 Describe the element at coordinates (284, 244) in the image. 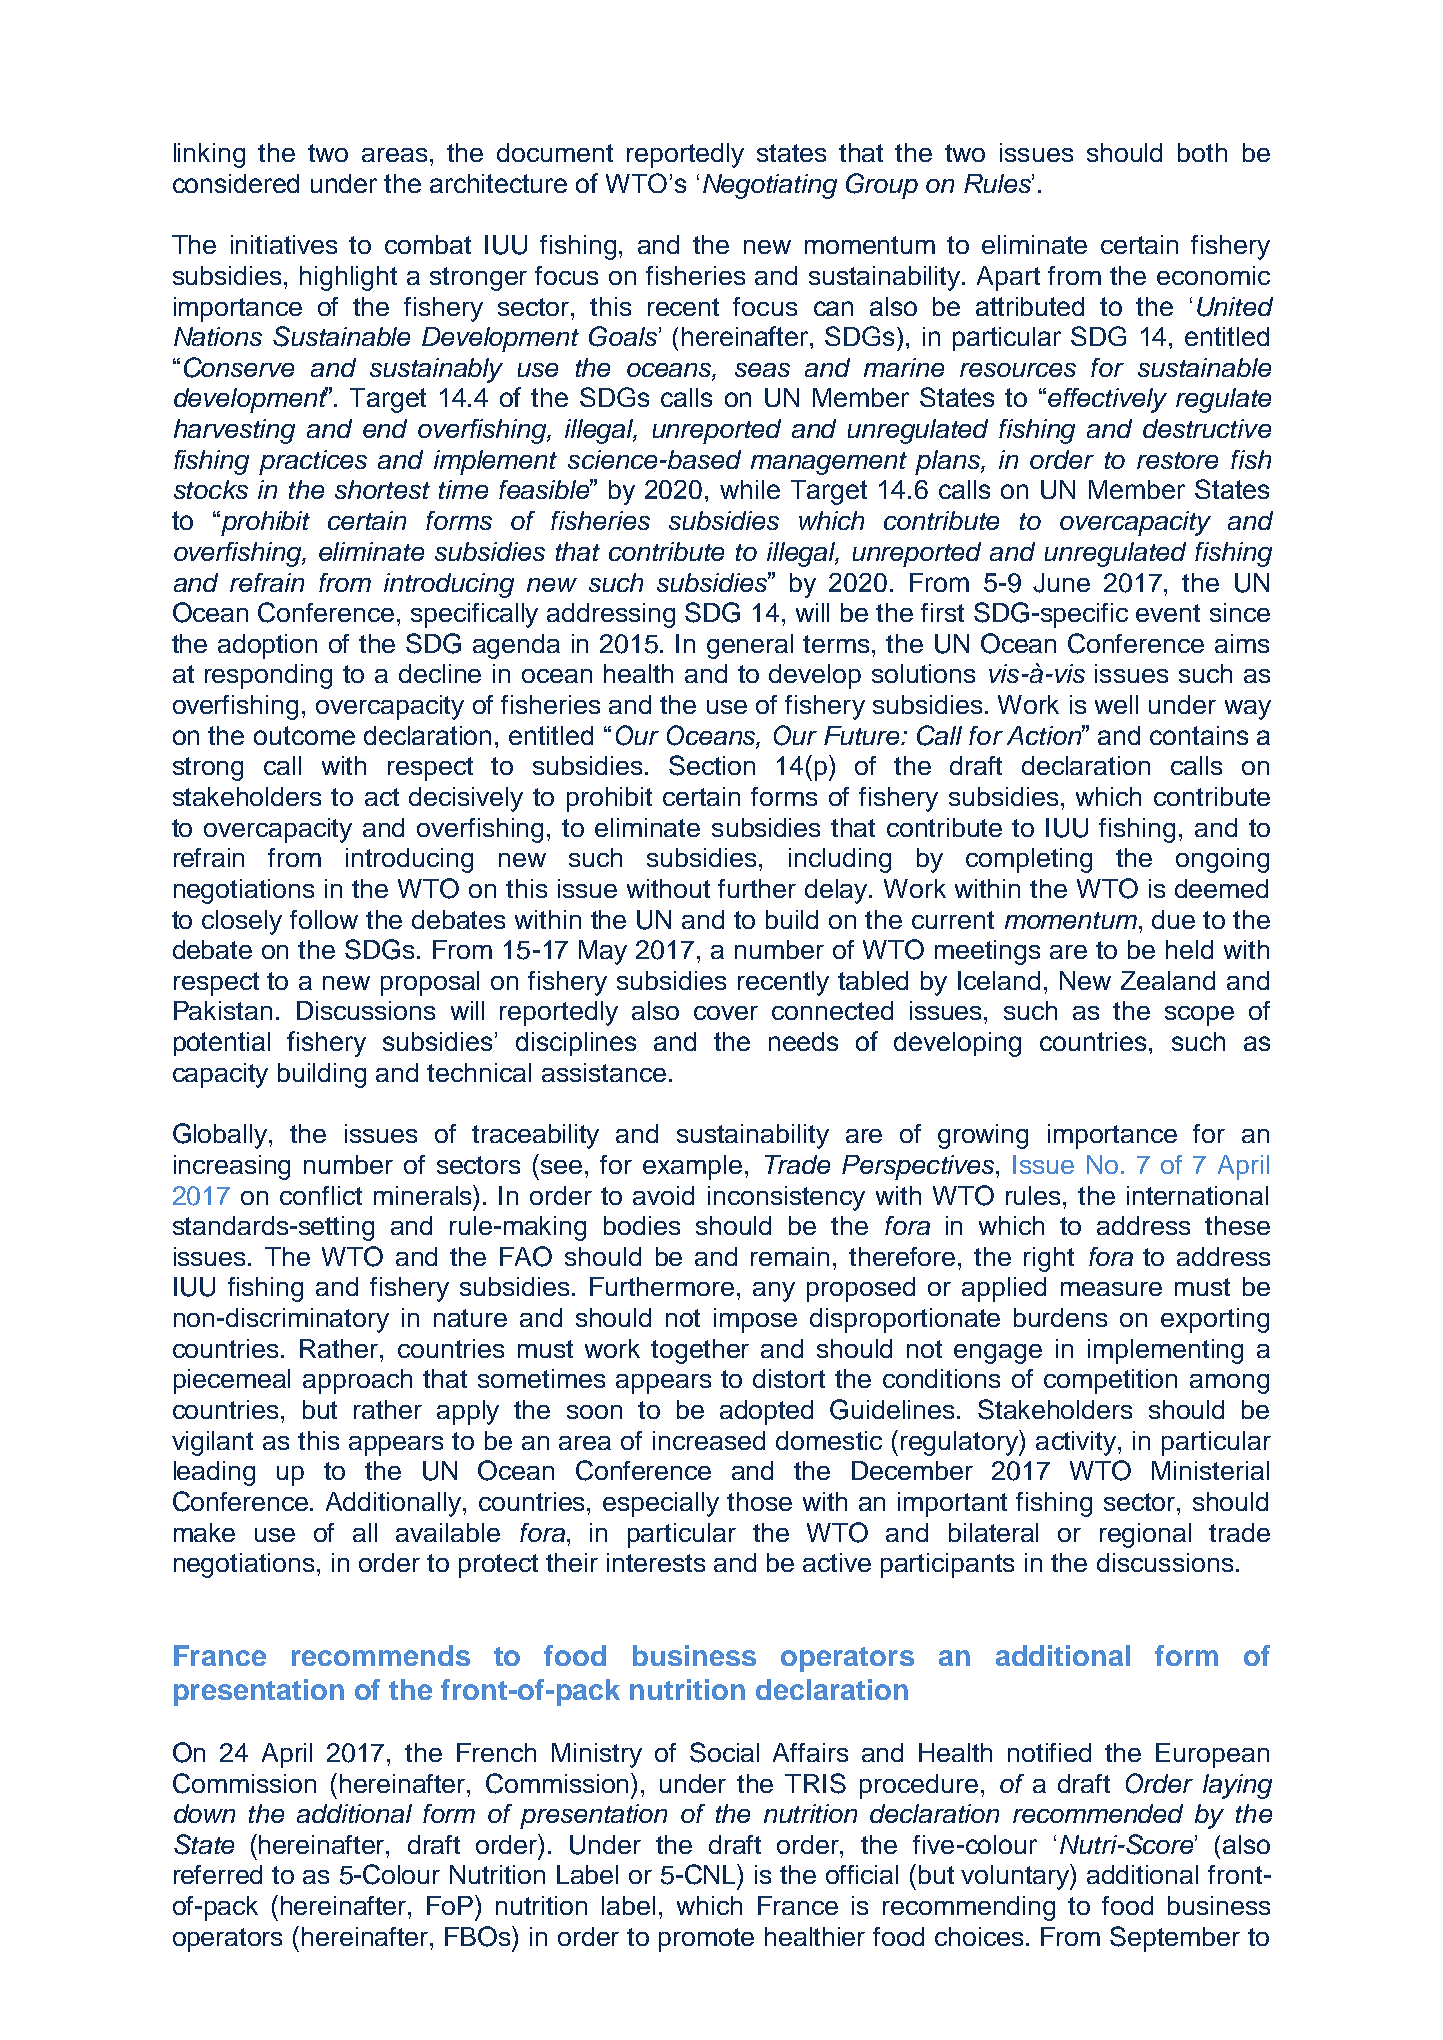

I see `initiatives` at that location.
